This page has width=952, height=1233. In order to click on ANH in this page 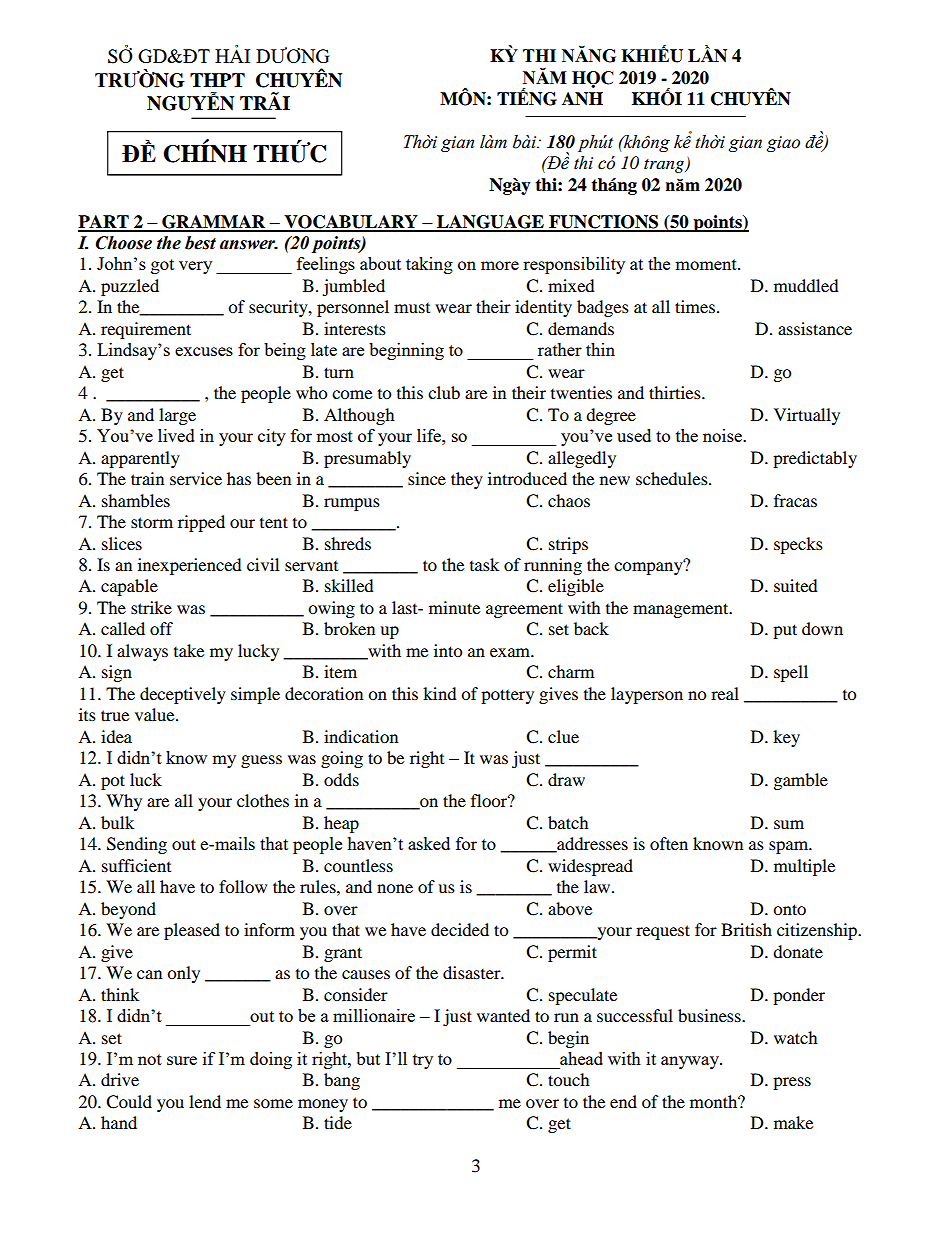, I will do `click(582, 99)`.
